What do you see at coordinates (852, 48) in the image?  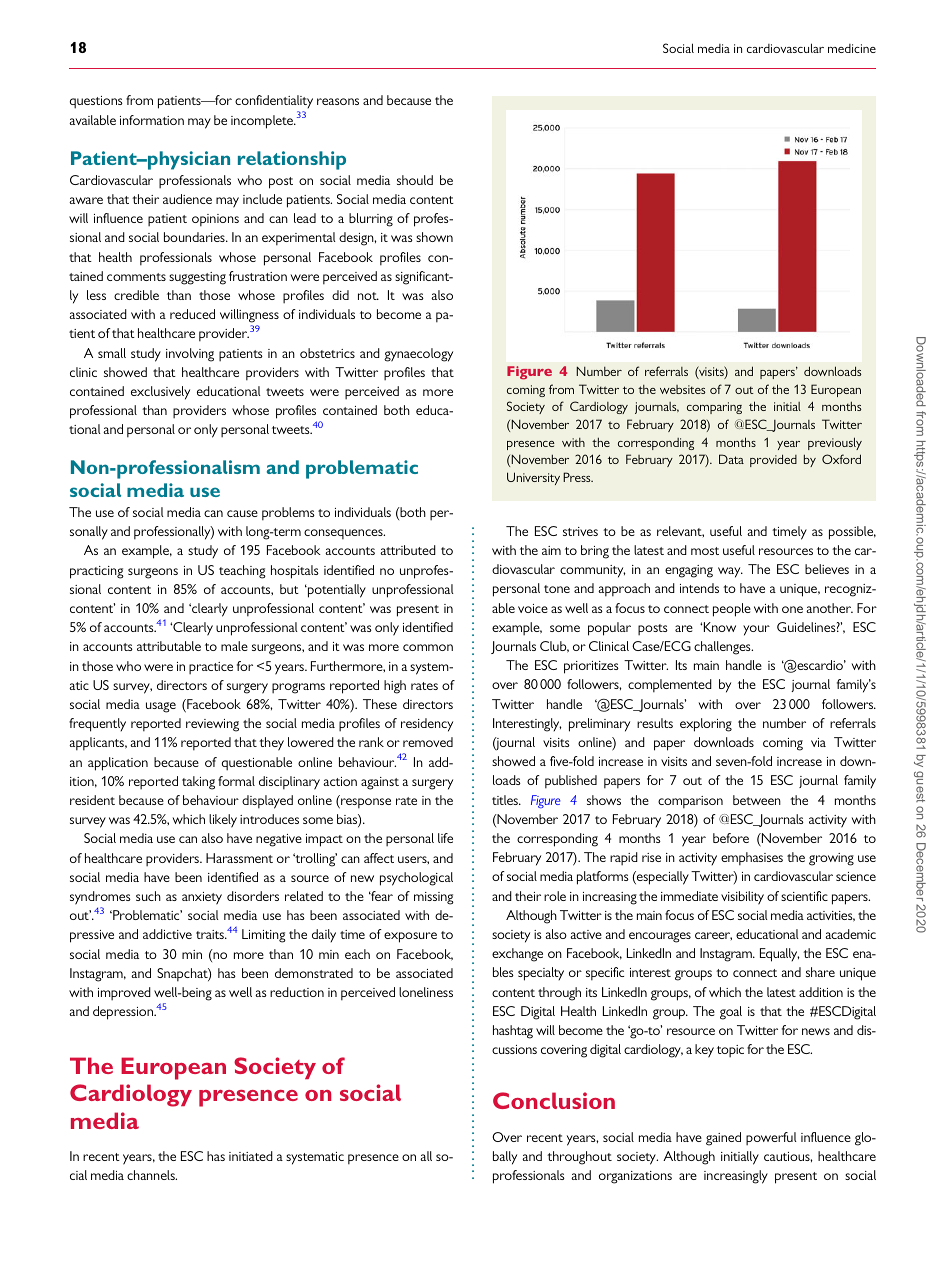 I see `medicine` at bounding box center [852, 48].
